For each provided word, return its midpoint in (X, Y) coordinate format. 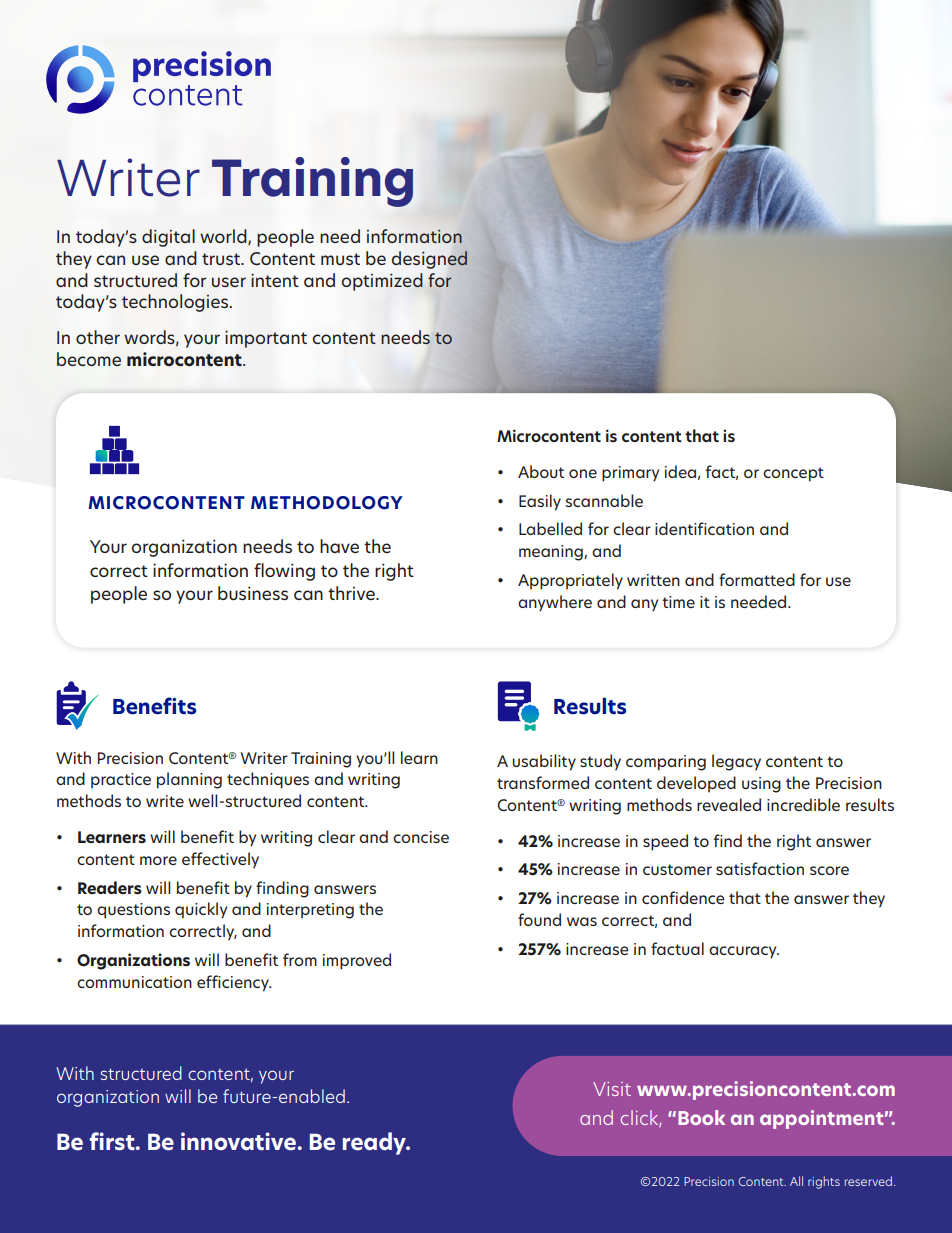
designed (430, 260)
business (253, 593)
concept (793, 474)
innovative (238, 1141)
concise (421, 837)
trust (222, 259)
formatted (757, 579)
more (158, 860)
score (829, 870)
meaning (552, 553)
